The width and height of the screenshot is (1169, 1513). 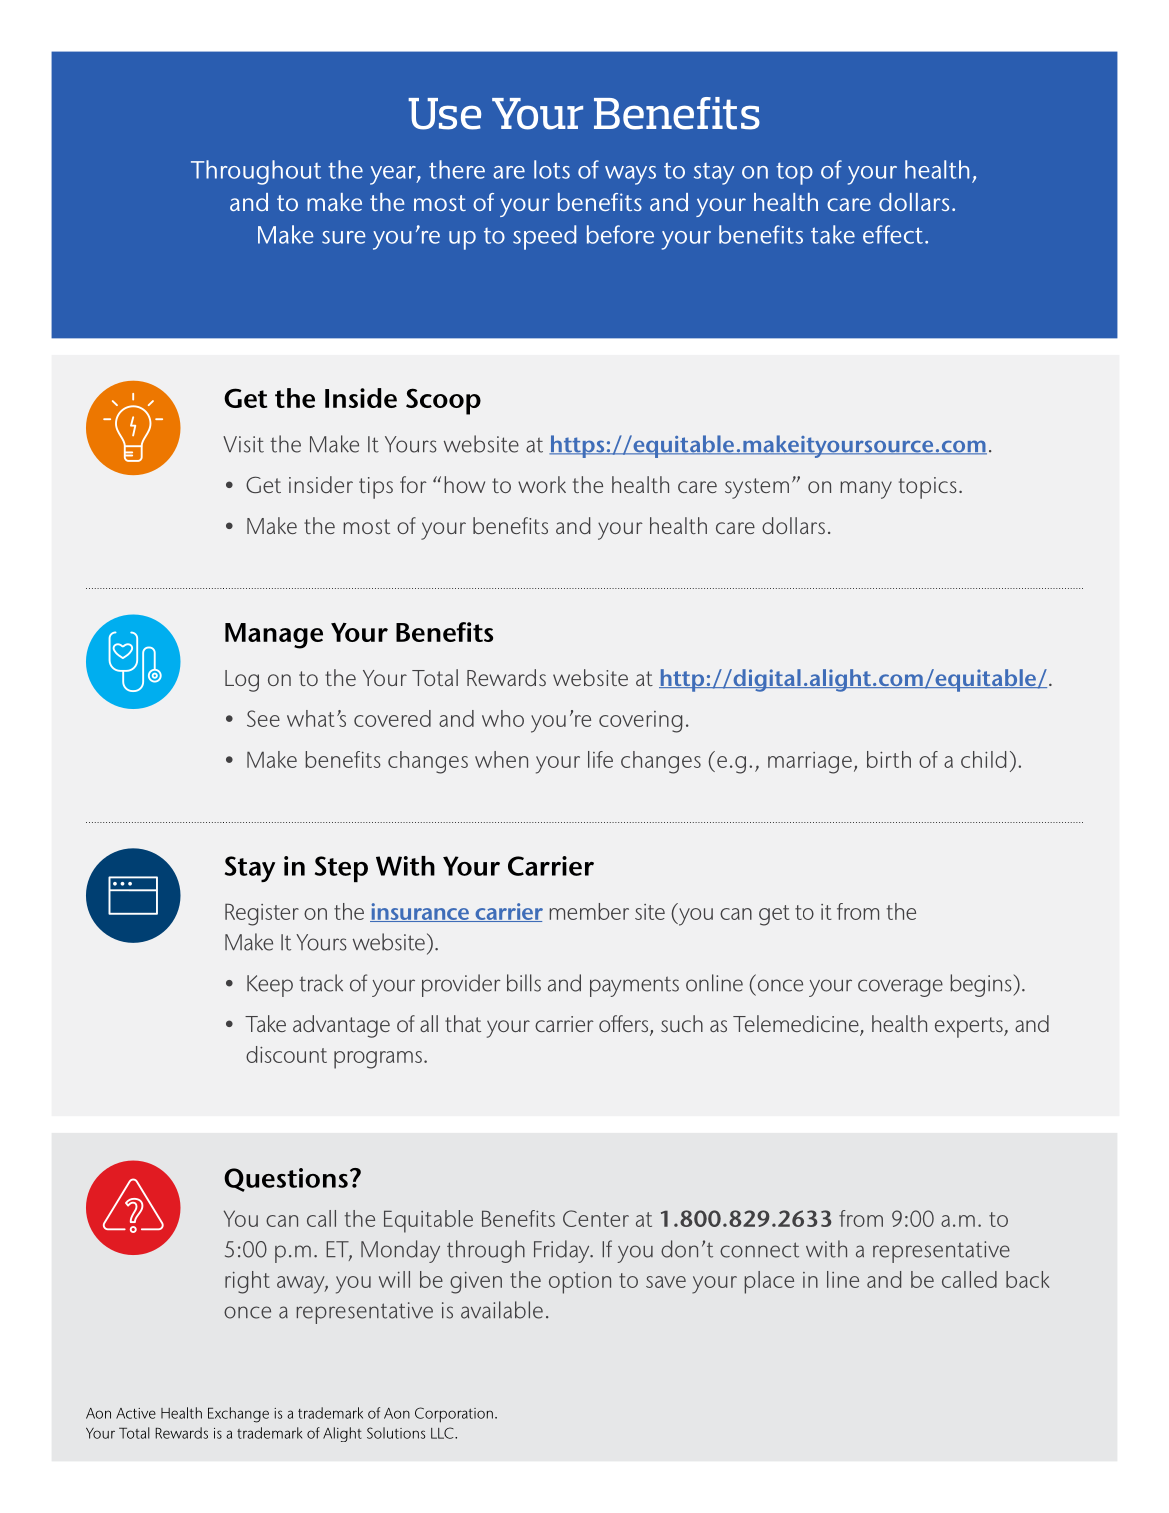 What do you see at coordinates (344, 237) in the screenshot?
I see `sure` at bounding box center [344, 237].
